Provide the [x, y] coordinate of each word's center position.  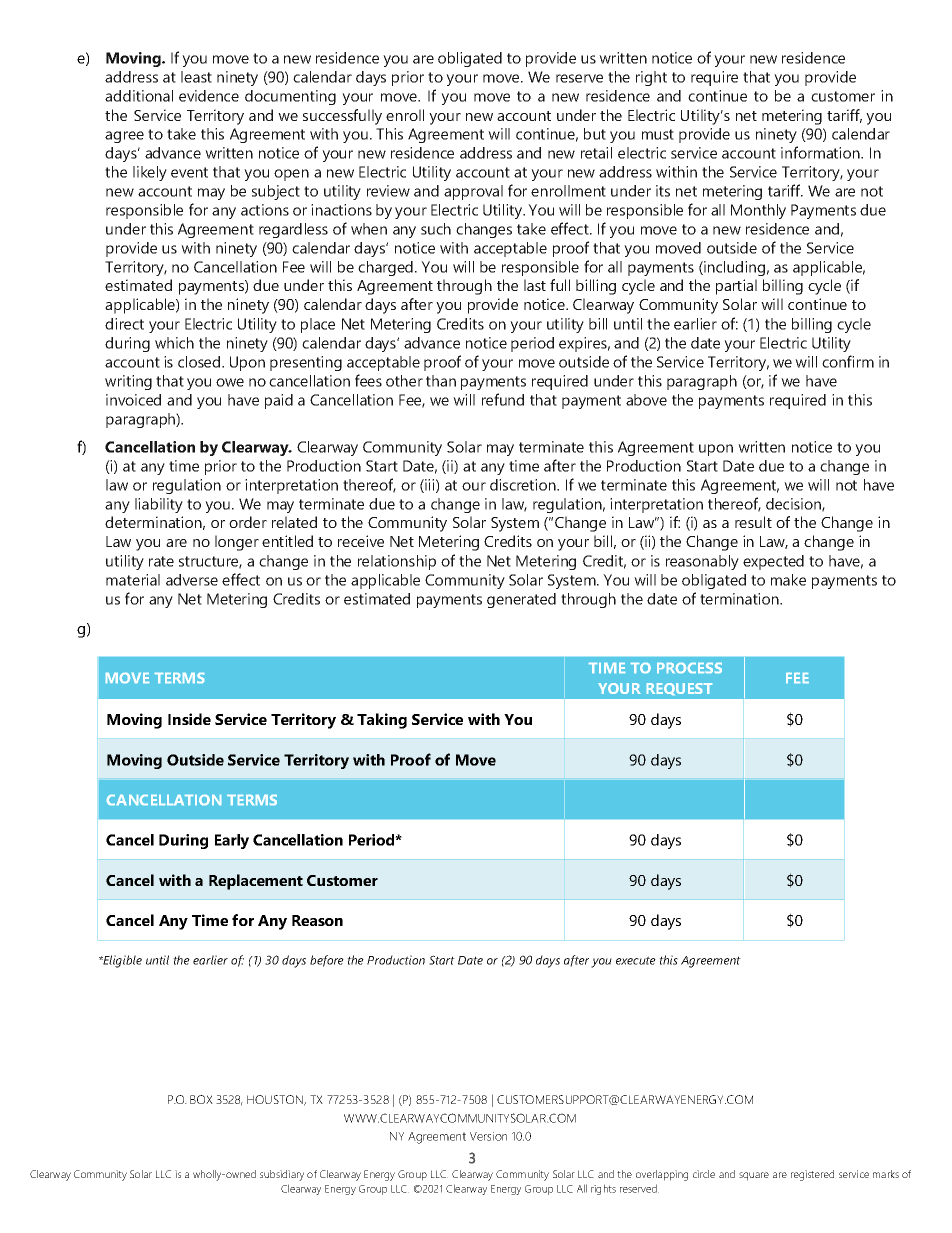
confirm [848, 361]
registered [812, 1175]
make [788, 580]
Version [488, 1136]
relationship [397, 562]
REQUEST [679, 689]
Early [232, 841]
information [821, 152]
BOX [201, 1099]
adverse [192, 580]
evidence [209, 96]
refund [503, 399]
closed [200, 362]
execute [636, 960]
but [595, 134]
